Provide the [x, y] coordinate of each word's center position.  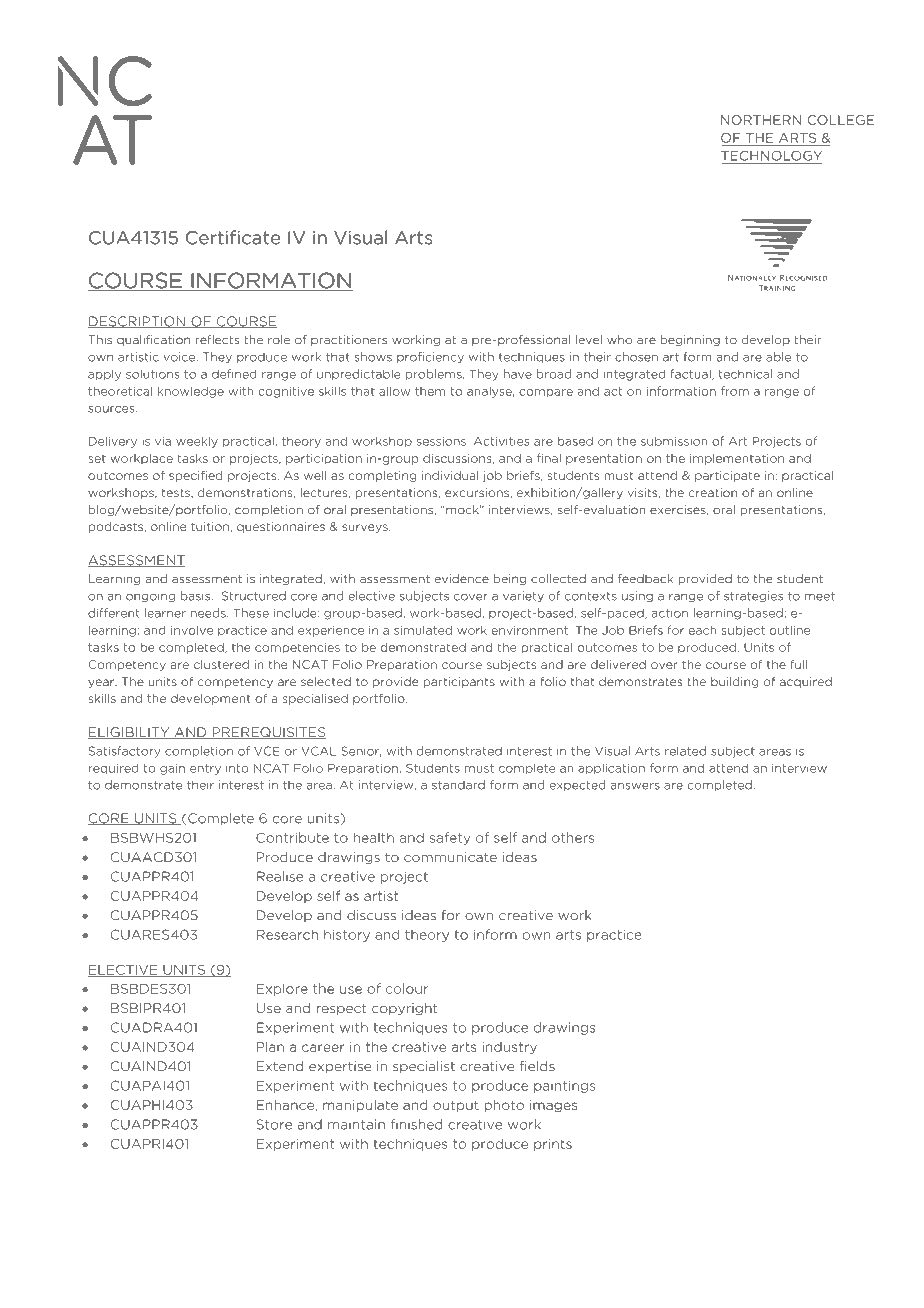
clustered [221, 664]
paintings [564, 1086]
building [734, 682]
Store [274, 1124]
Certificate [233, 237]
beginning [690, 340]
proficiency [430, 357]
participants [459, 682]
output [456, 1106]
